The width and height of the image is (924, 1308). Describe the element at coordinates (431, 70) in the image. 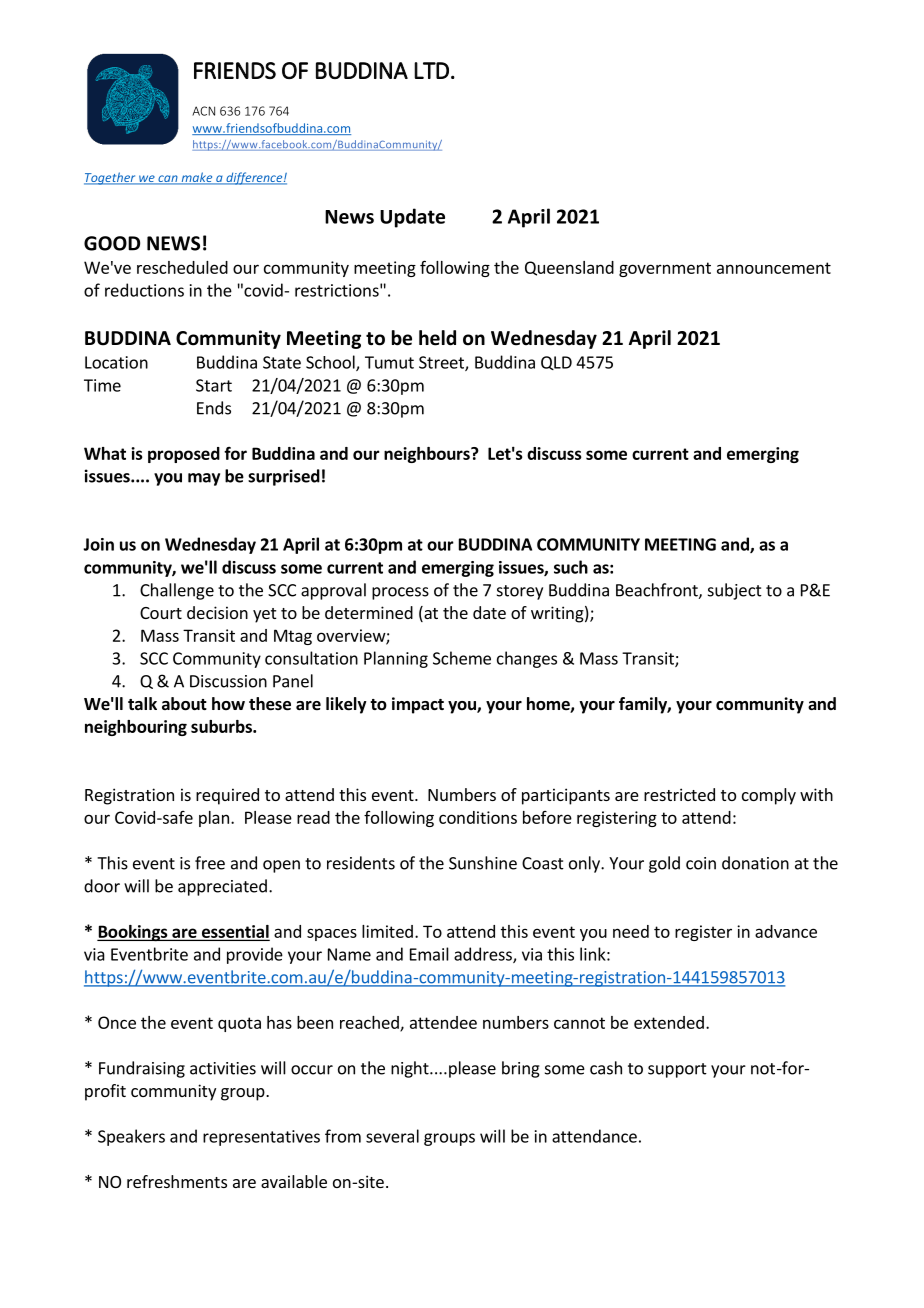

I see `LTD` at that location.
